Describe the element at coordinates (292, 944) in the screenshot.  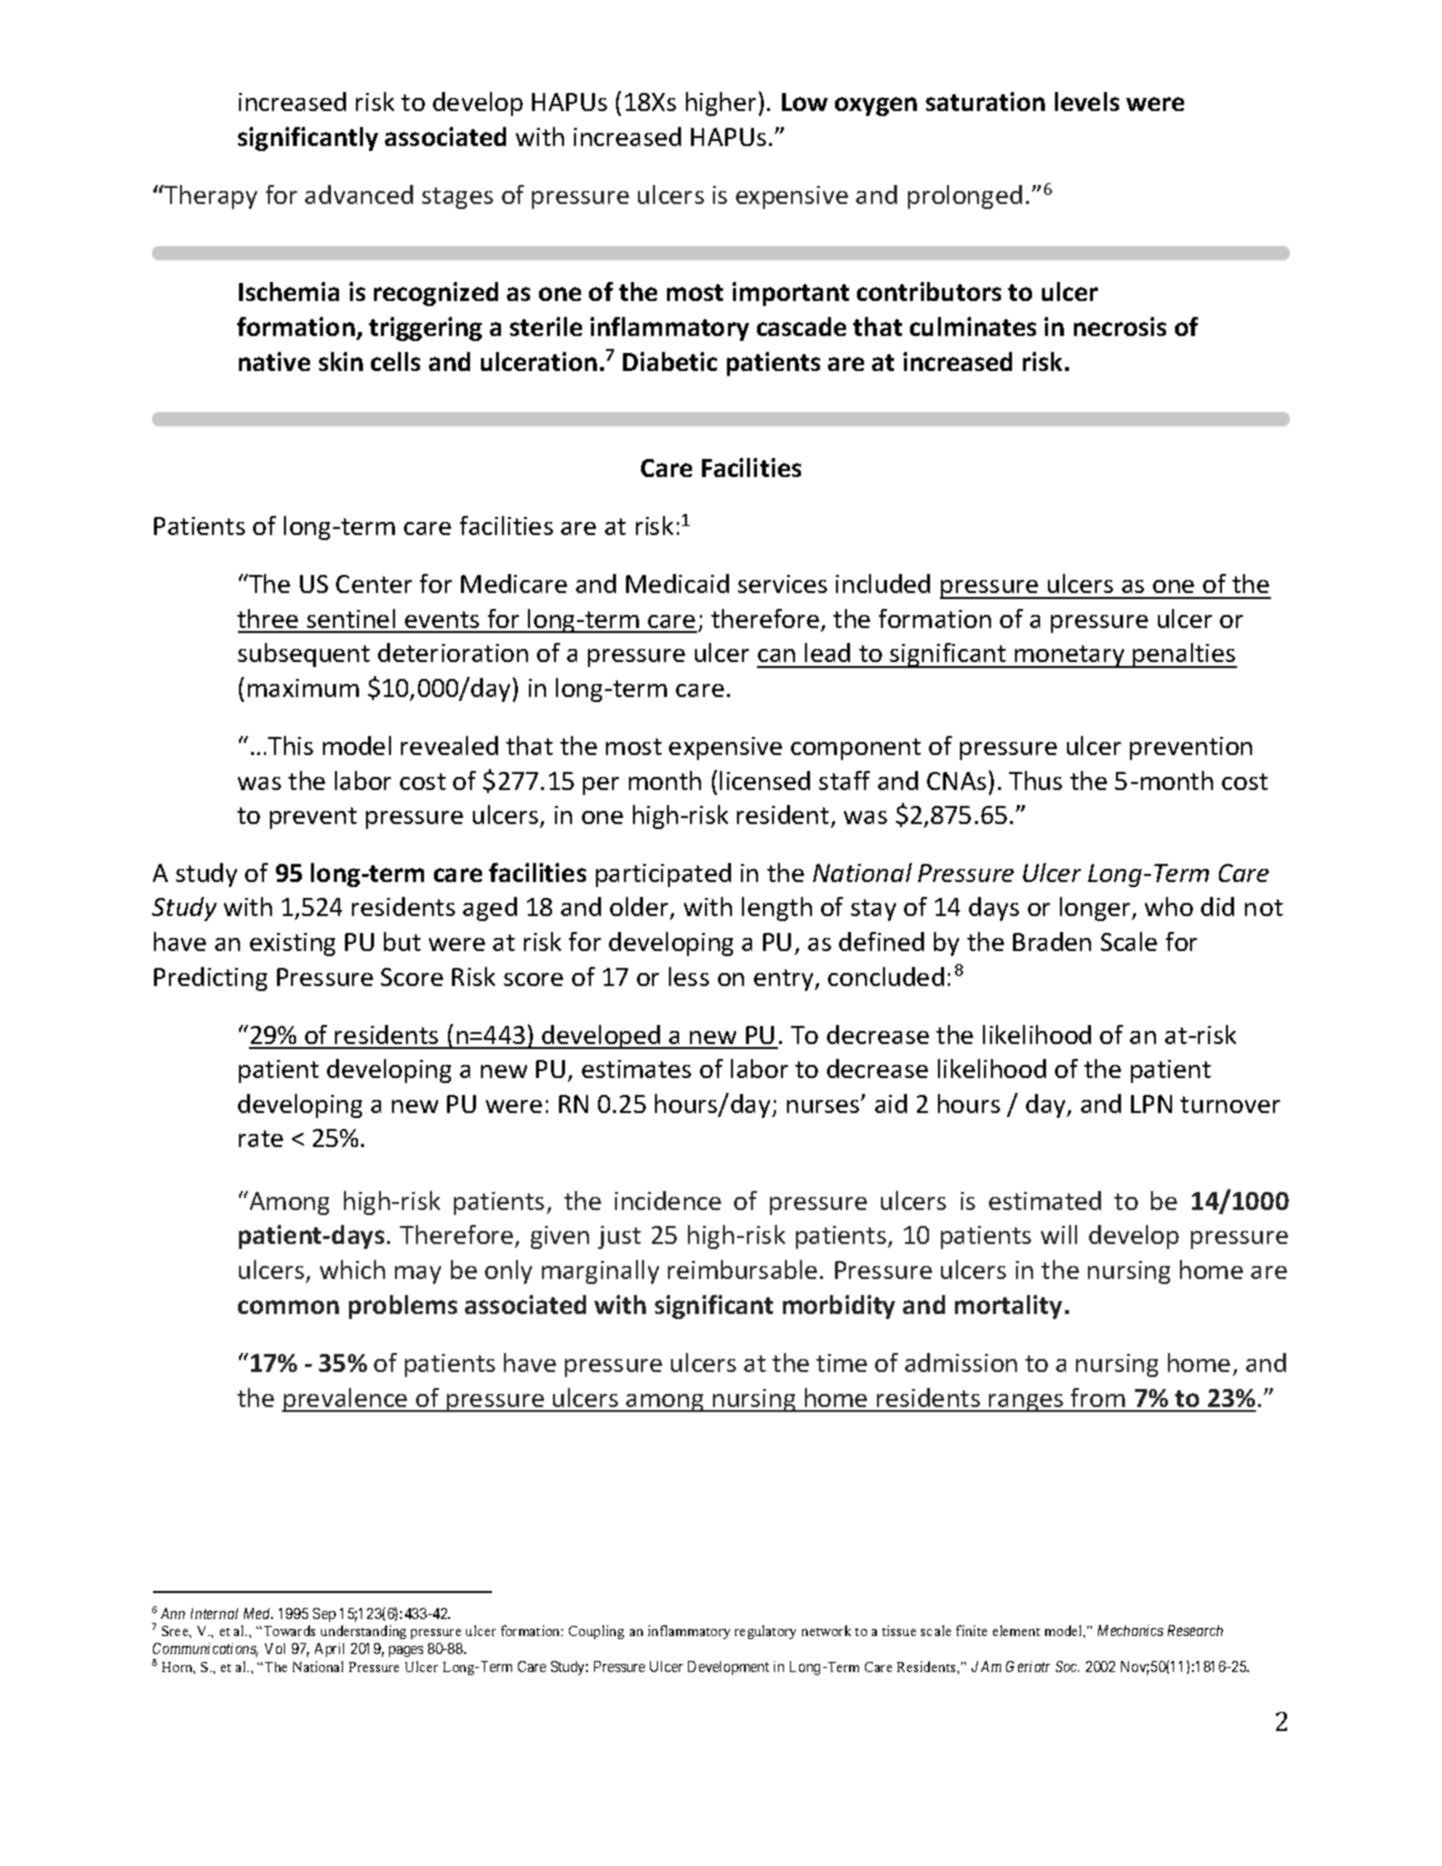
I see `existing` at that location.
